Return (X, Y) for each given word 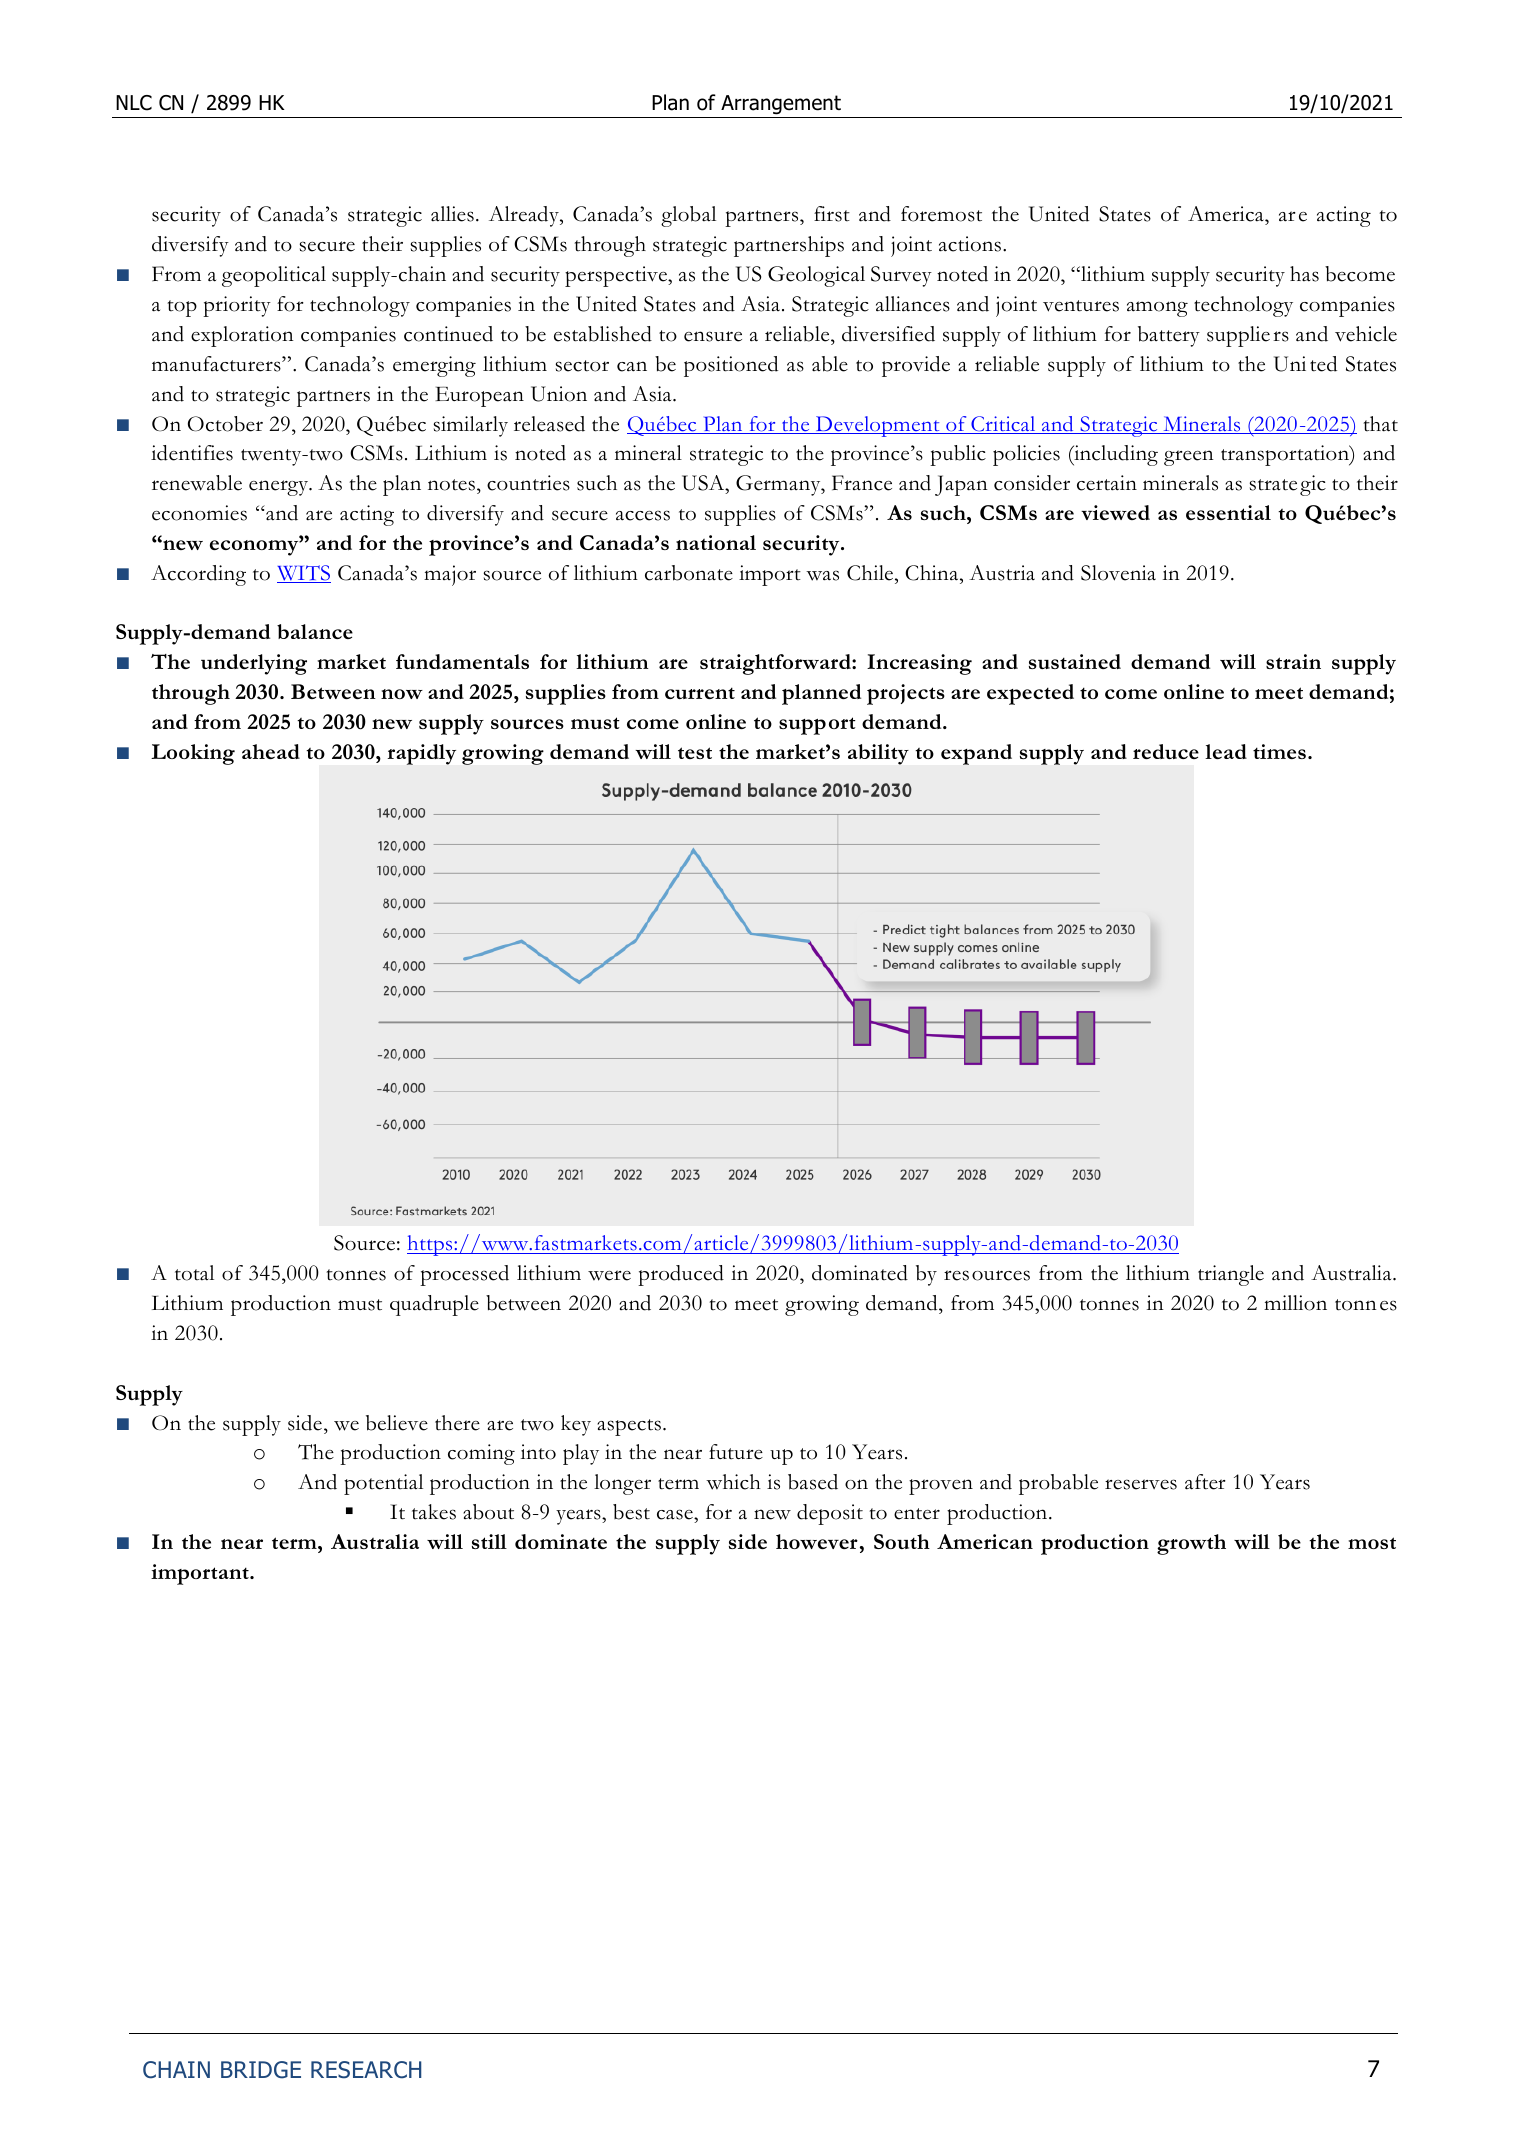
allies (452, 214)
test (695, 753)
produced (681, 1275)
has (1304, 274)
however (817, 1541)
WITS (304, 574)
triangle (1231, 1275)
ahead (271, 751)
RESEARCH (366, 2070)
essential (1228, 512)
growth (1191, 1544)
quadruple (434, 1305)
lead (1226, 751)
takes (434, 1512)
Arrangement (781, 105)
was (822, 575)
